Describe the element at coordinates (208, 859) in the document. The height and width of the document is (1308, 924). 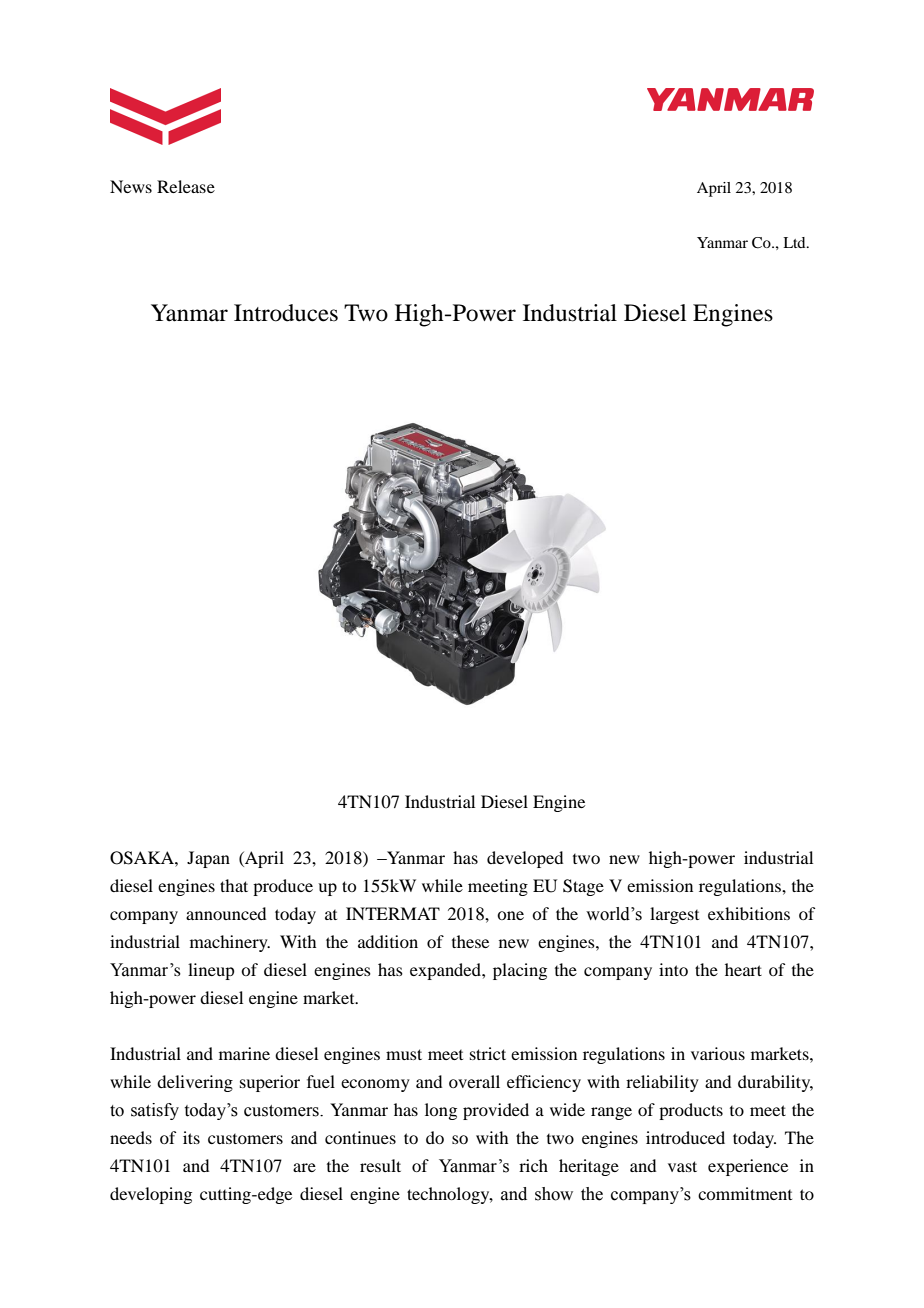
I see `Japan` at that location.
